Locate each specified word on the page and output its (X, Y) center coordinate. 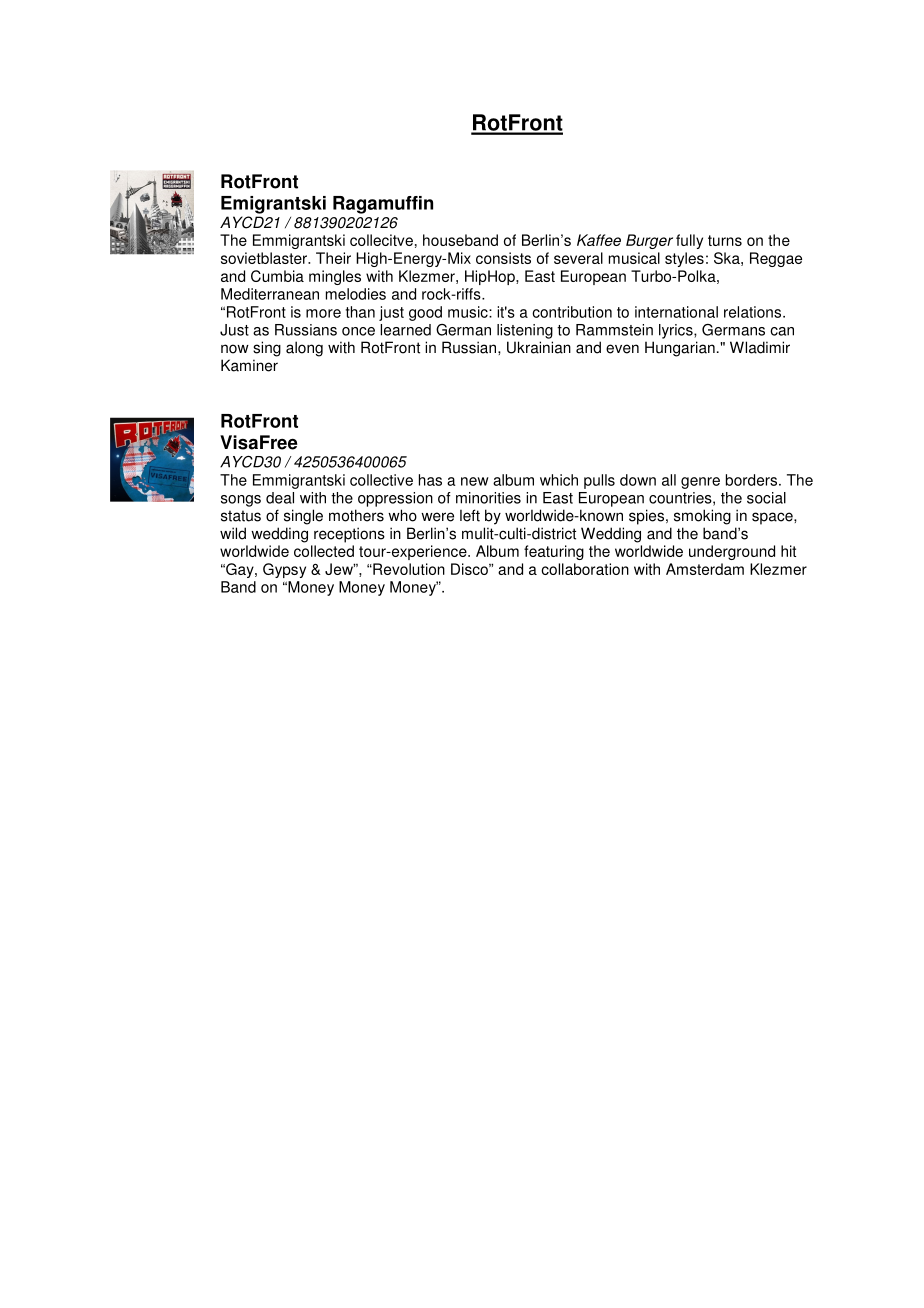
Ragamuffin (383, 205)
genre (700, 483)
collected (324, 551)
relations (752, 312)
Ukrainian (539, 347)
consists (503, 258)
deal (280, 498)
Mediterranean (270, 294)
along (304, 349)
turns (725, 240)
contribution (572, 312)
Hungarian (680, 349)
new (475, 481)
